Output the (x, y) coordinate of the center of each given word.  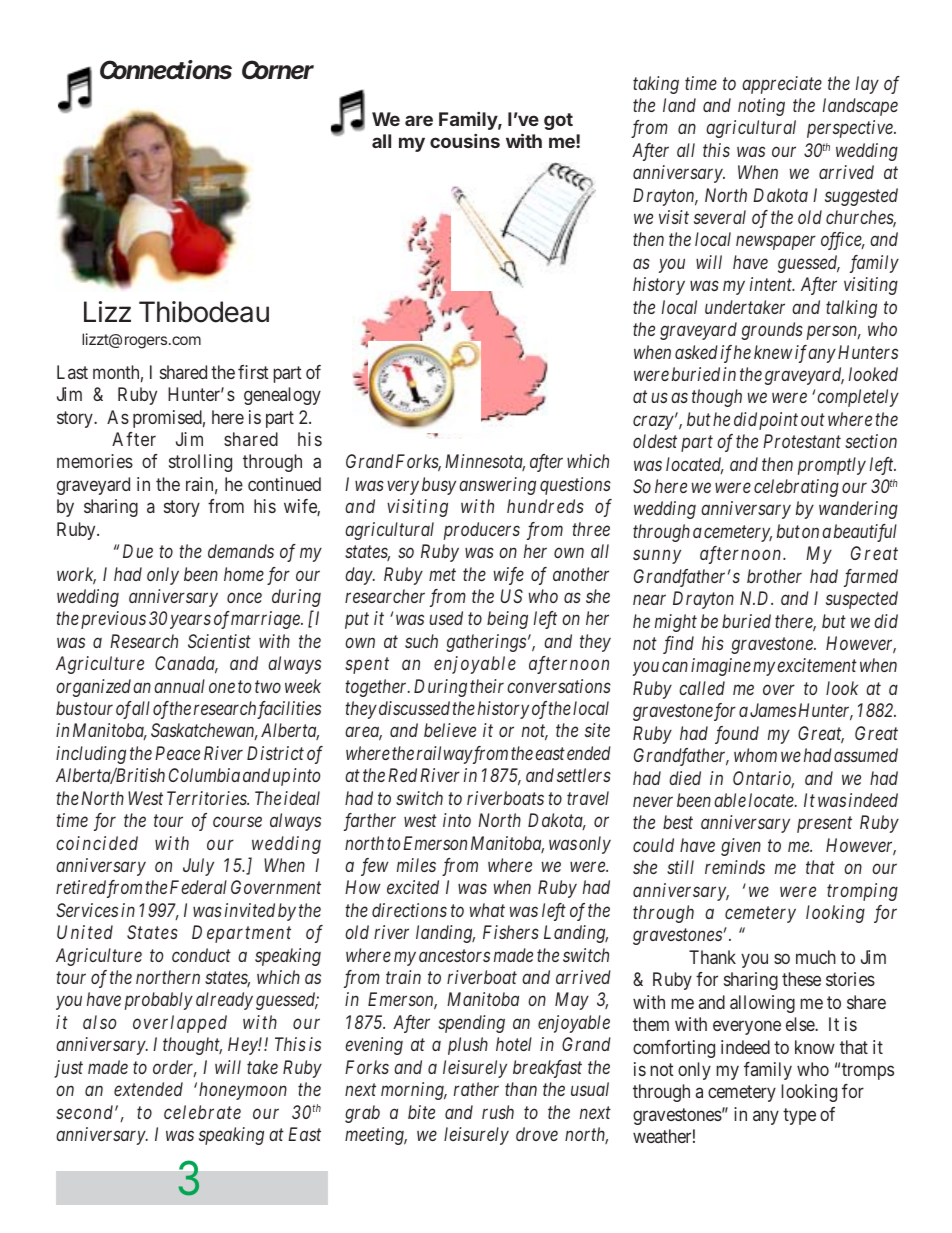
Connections (166, 70)
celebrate (202, 1112)
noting (761, 107)
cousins (465, 141)
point (778, 421)
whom (755, 755)
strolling (200, 463)
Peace (177, 753)
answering (497, 486)
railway (445, 755)
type (799, 1116)
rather (476, 1089)
